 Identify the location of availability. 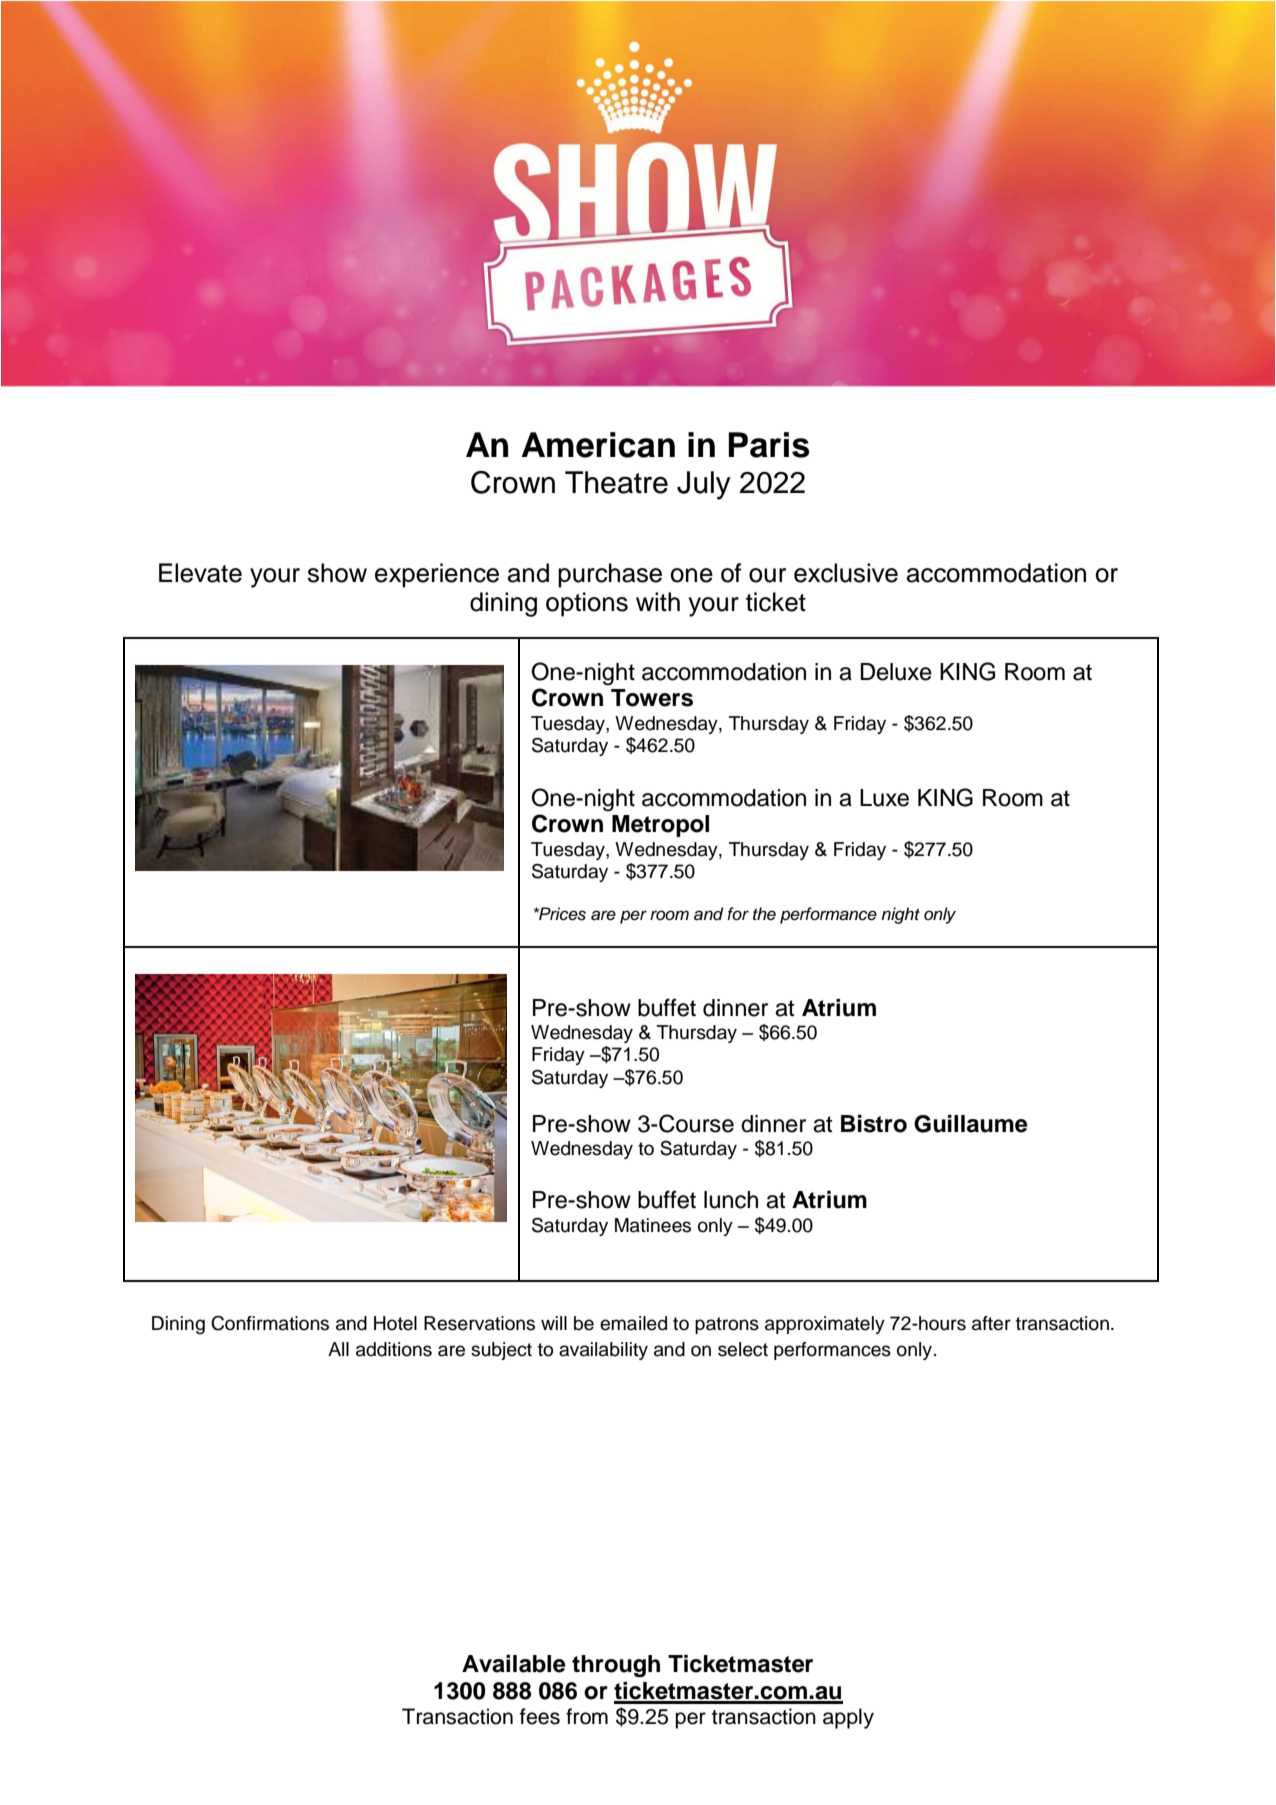
(603, 1351).
